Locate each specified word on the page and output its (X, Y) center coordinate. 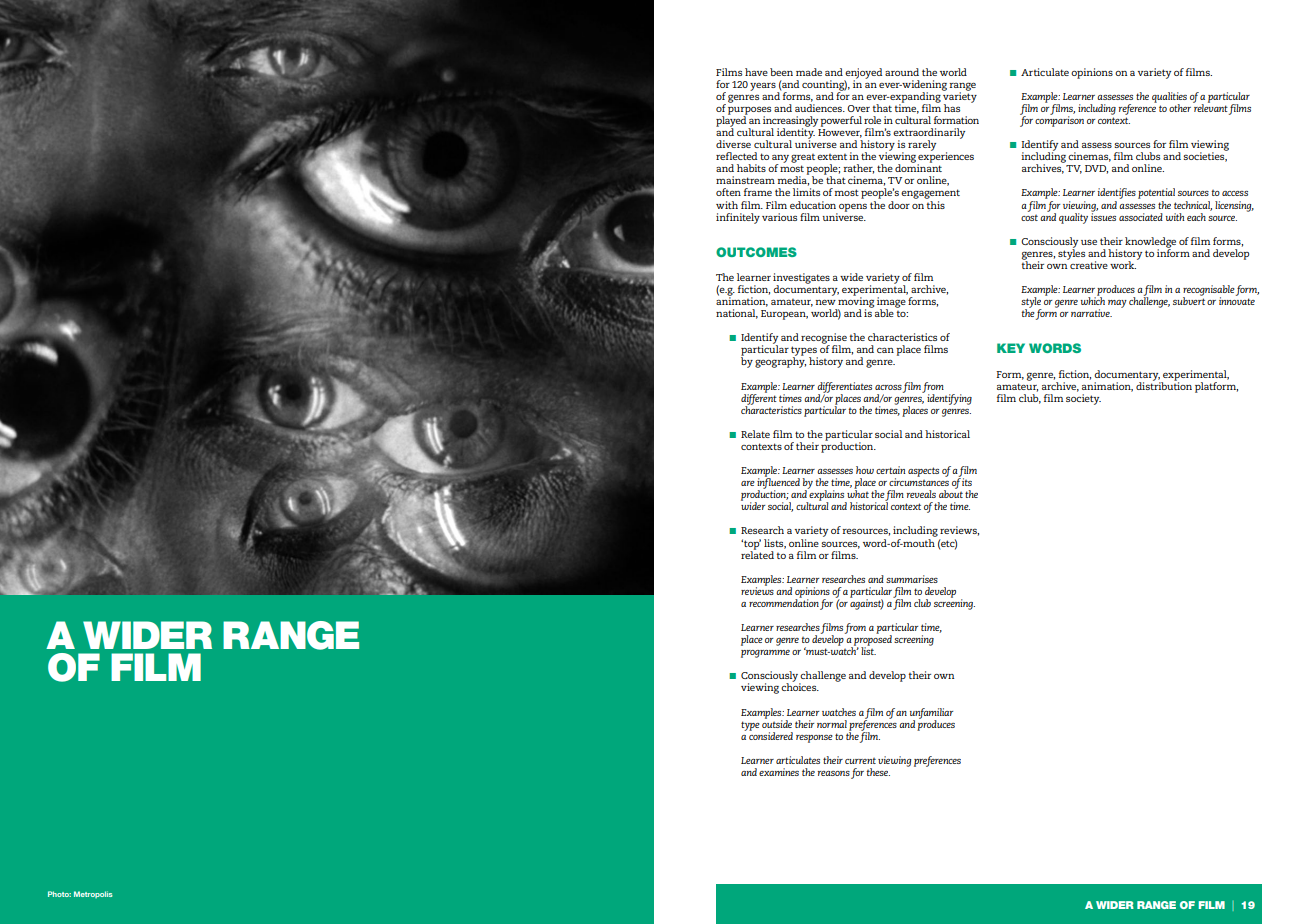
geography (780, 361)
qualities (1169, 98)
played (732, 121)
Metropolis (93, 894)
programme (765, 654)
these (878, 772)
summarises (912, 579)
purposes (749, 111)
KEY (1011, 348)
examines (779, 772)
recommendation (784, 602)
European (784, 315)
